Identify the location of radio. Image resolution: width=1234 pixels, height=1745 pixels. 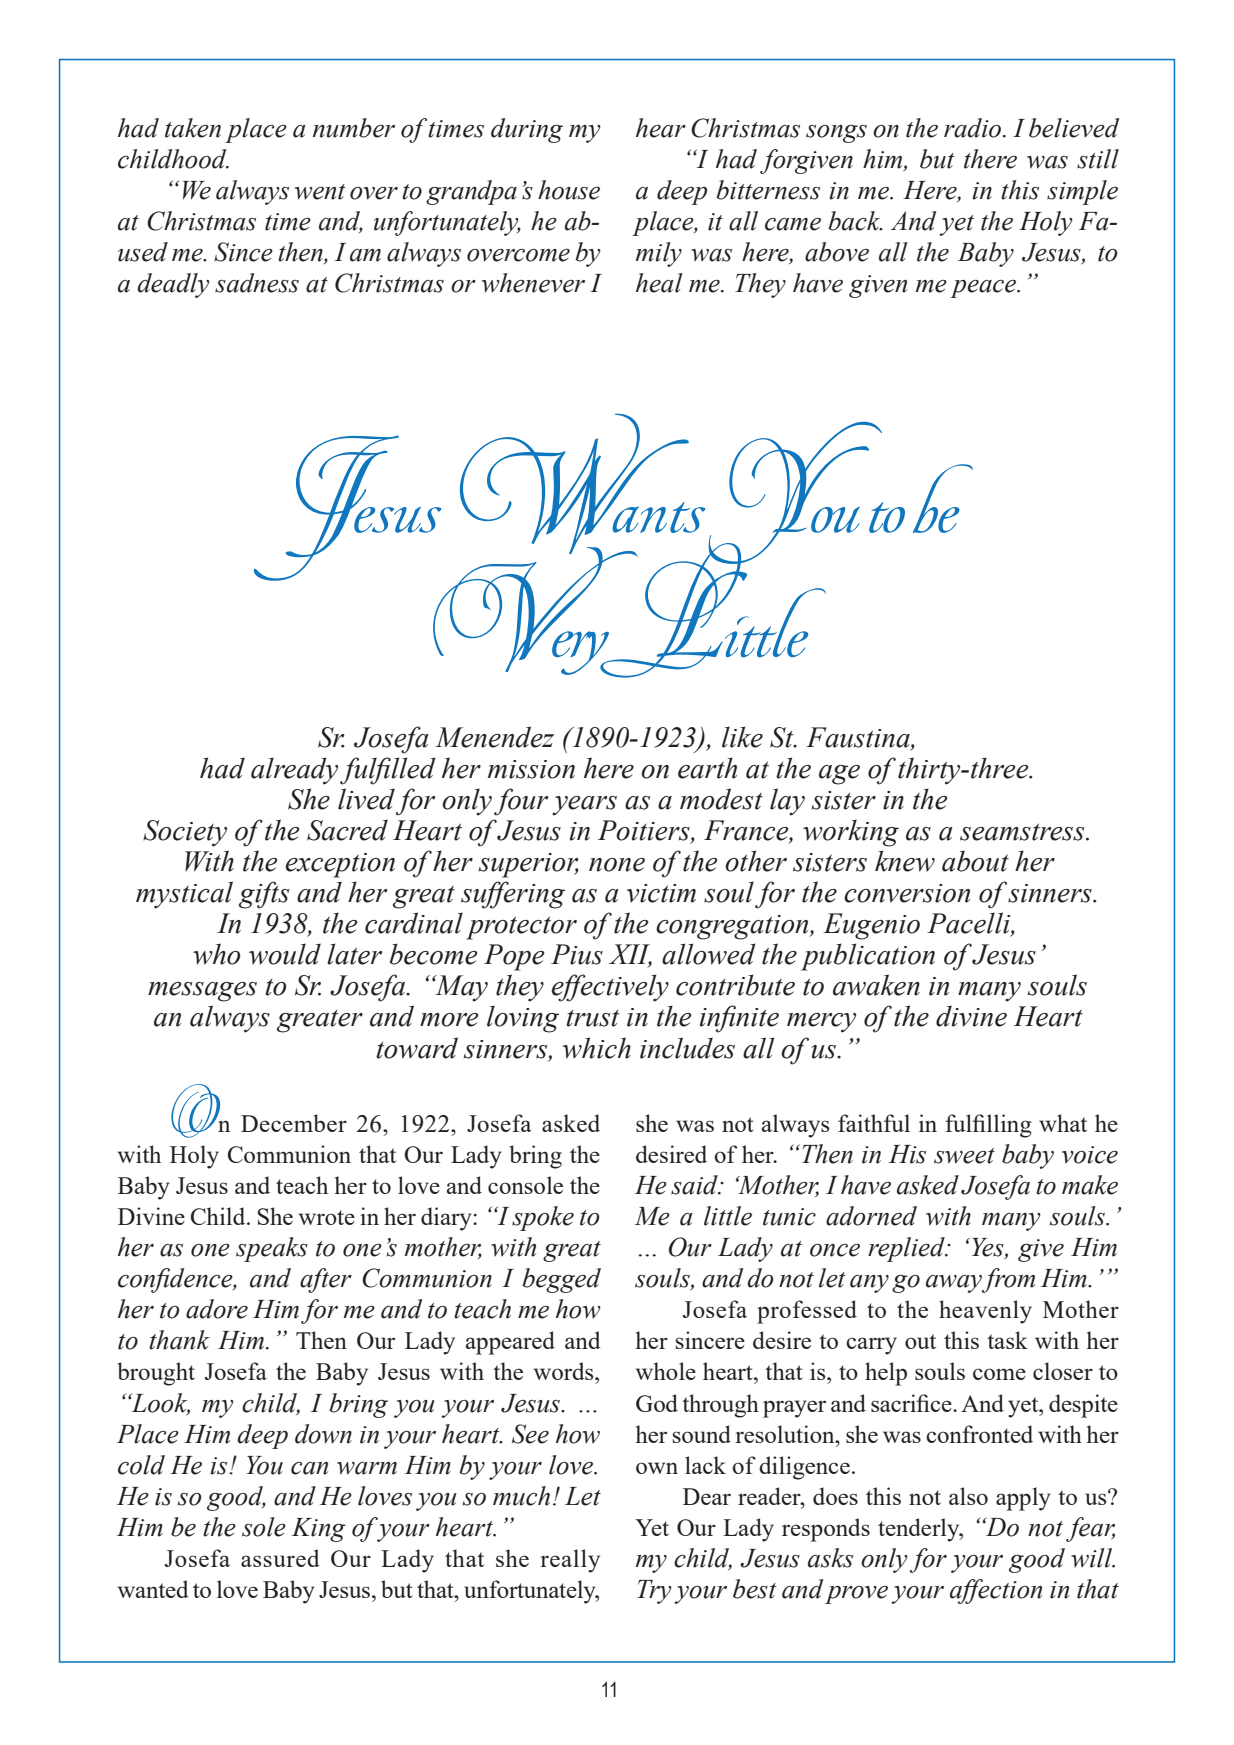
(974, 128).
